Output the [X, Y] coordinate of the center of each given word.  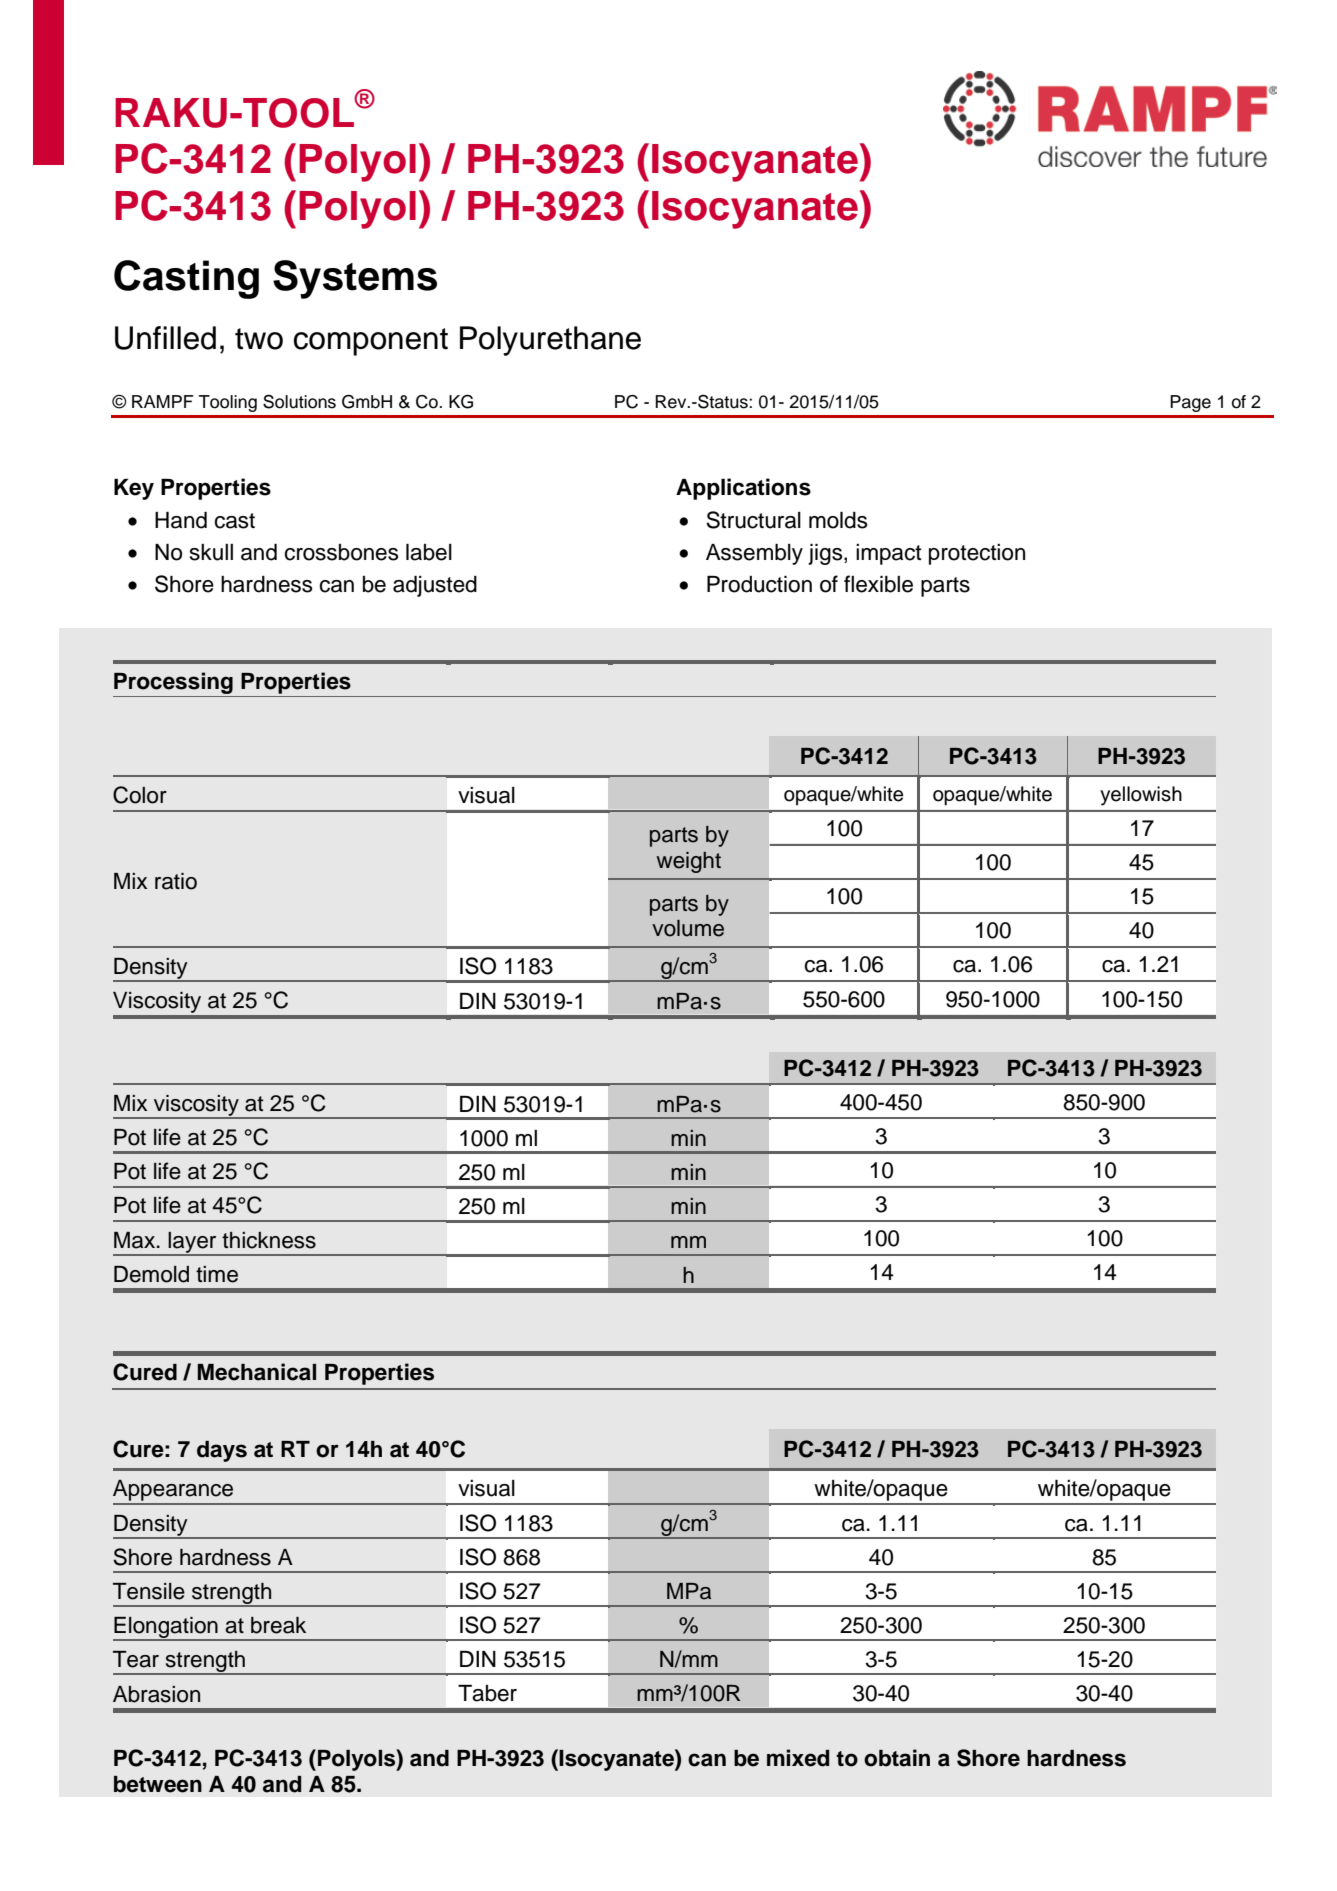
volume [688, 928]
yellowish [1141, 796]
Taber [487, 1693]
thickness [269, 1240]
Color [140, 795]
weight [688, 862]
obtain [897, 1758]
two [259, 339]
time [217, 1274]
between [158, 1784]
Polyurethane [550, 341]
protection [977, 554]
